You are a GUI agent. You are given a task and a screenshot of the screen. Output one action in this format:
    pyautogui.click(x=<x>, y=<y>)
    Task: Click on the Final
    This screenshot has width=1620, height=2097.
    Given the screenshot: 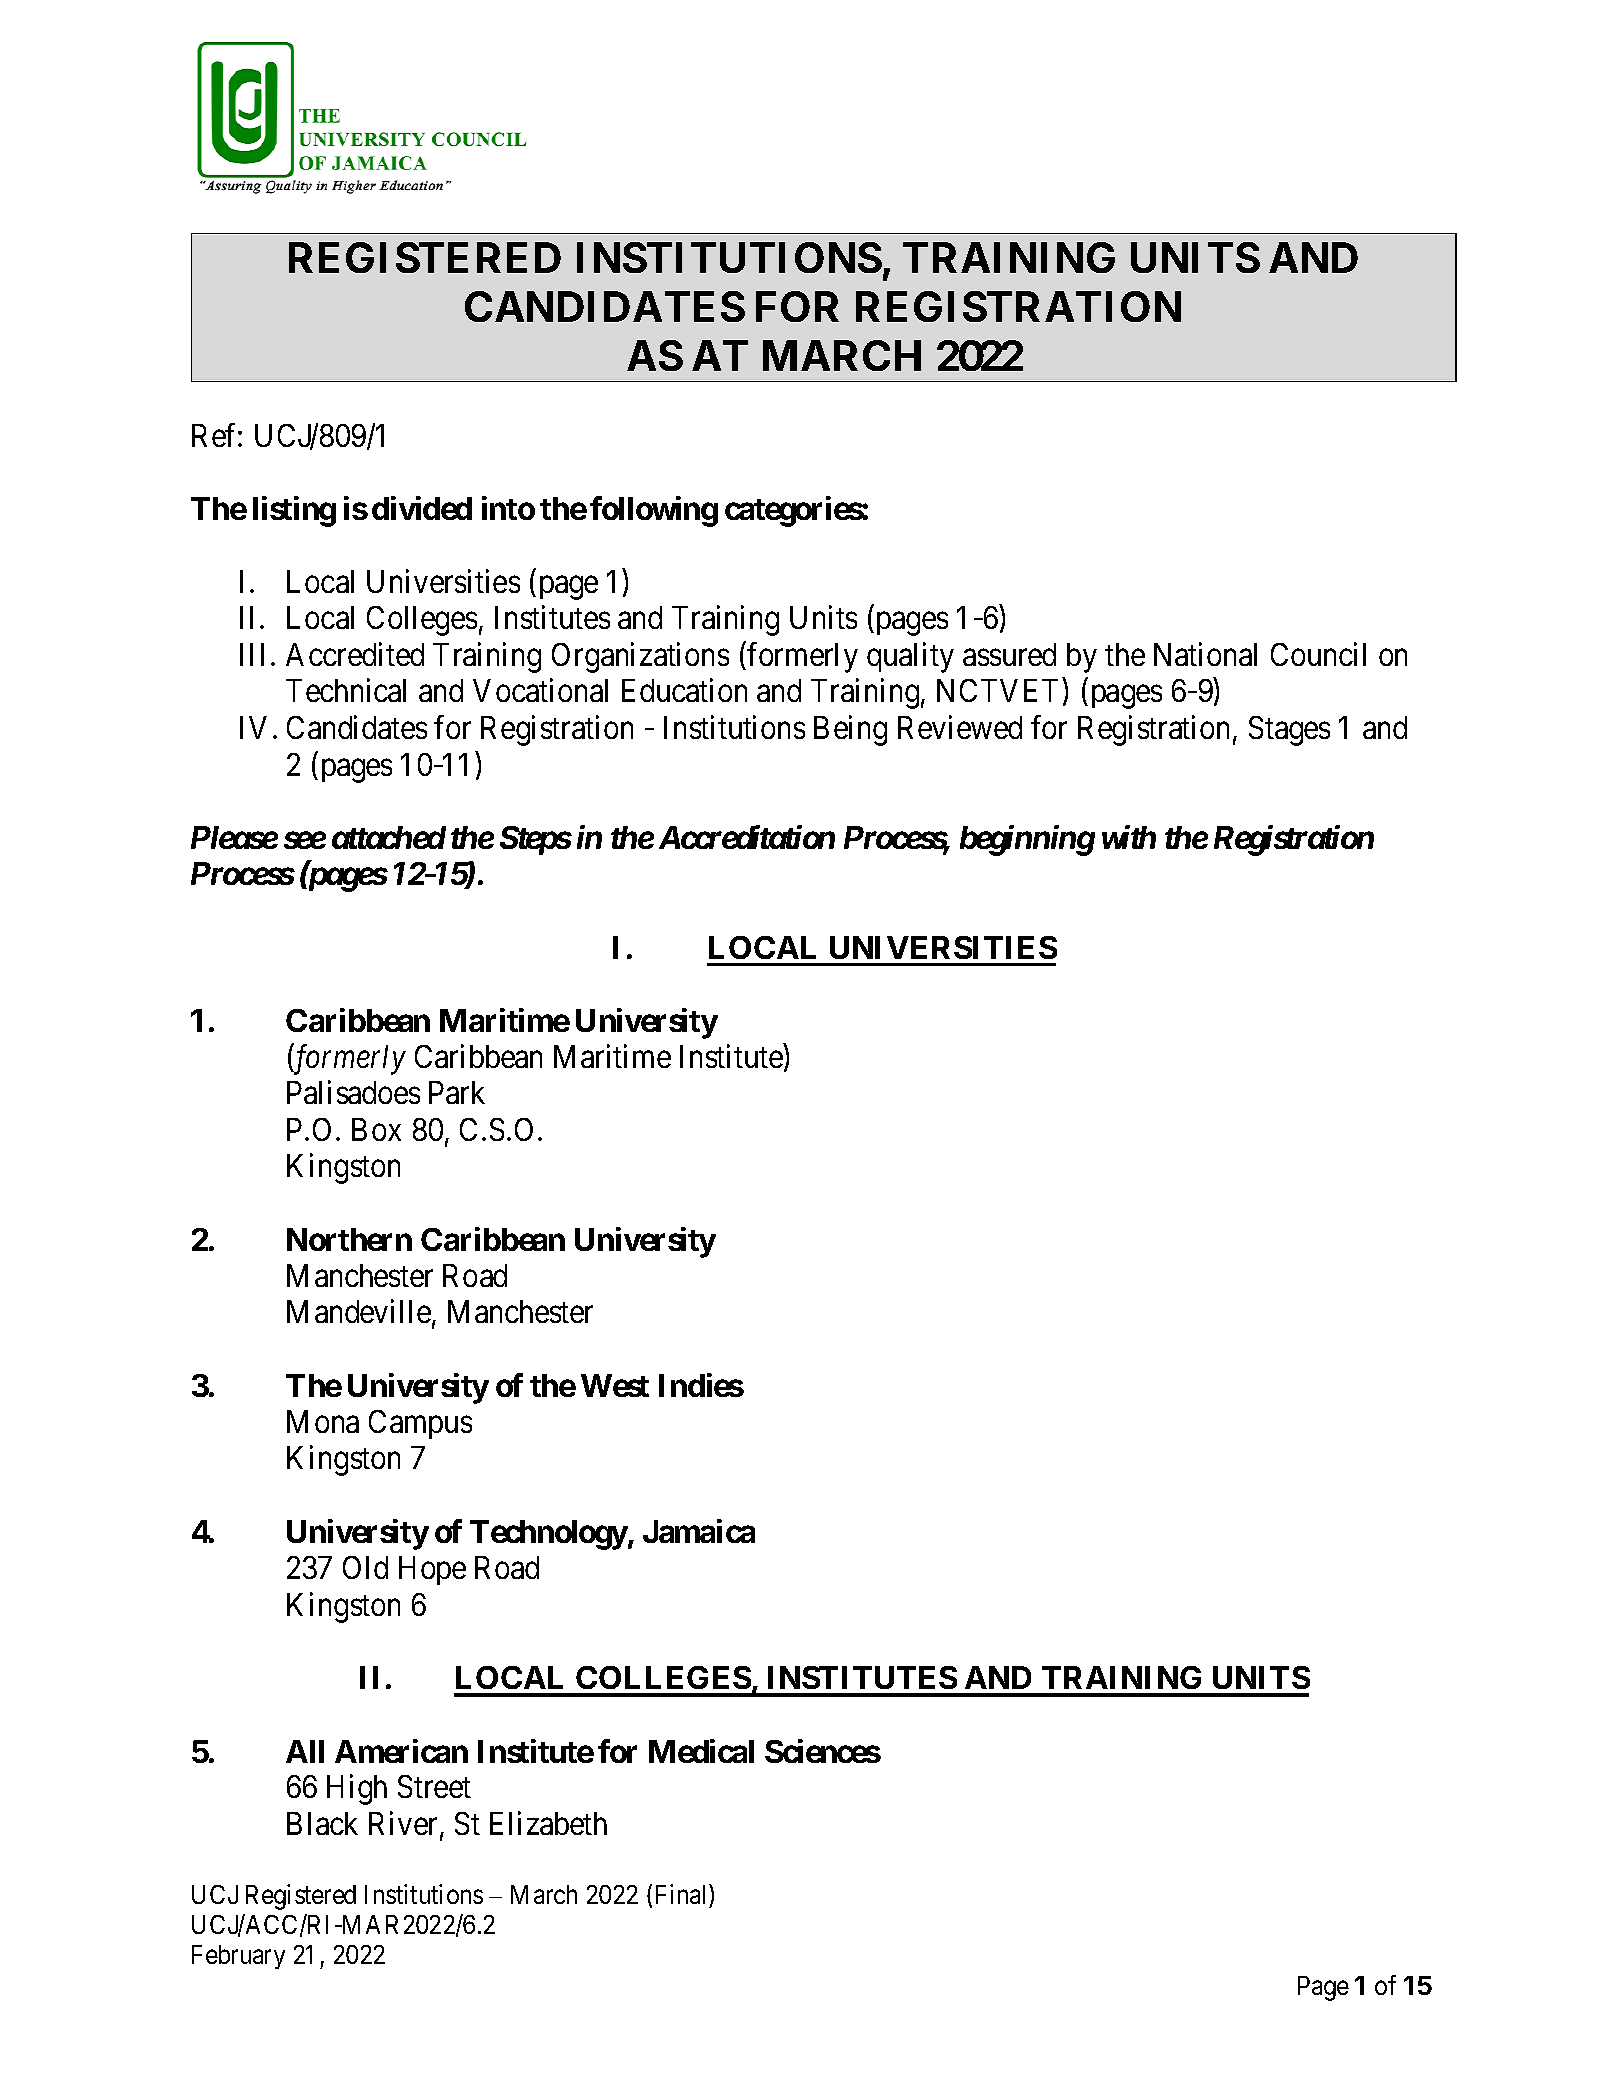 What is the action you would take?
    pyautogui.click(x=683, y=1894)
